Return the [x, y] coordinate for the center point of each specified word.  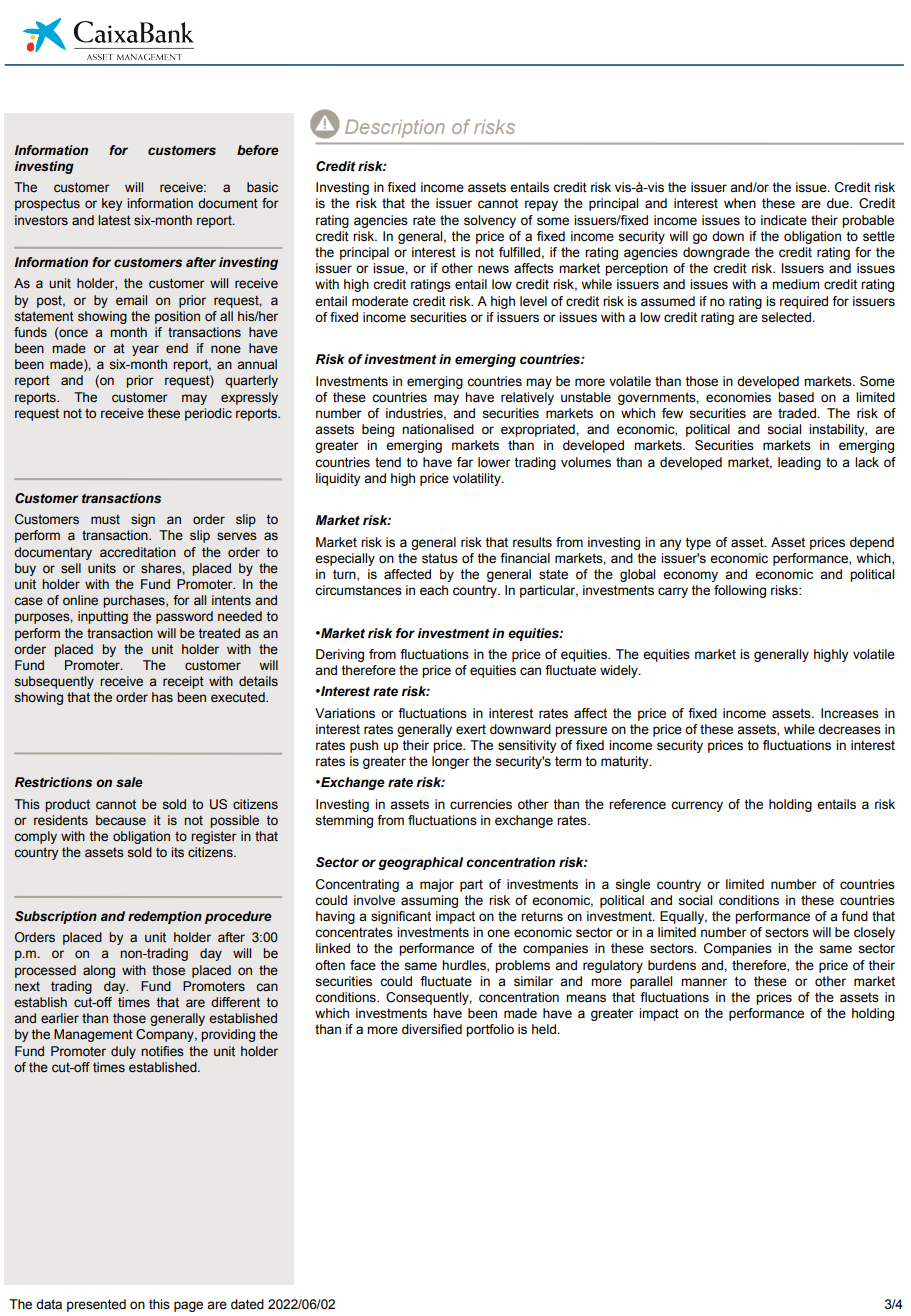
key [112, 204]
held [545, 1029]
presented [96, 1305]
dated [247, 1304]
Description [395, 128]
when [740, 203]
